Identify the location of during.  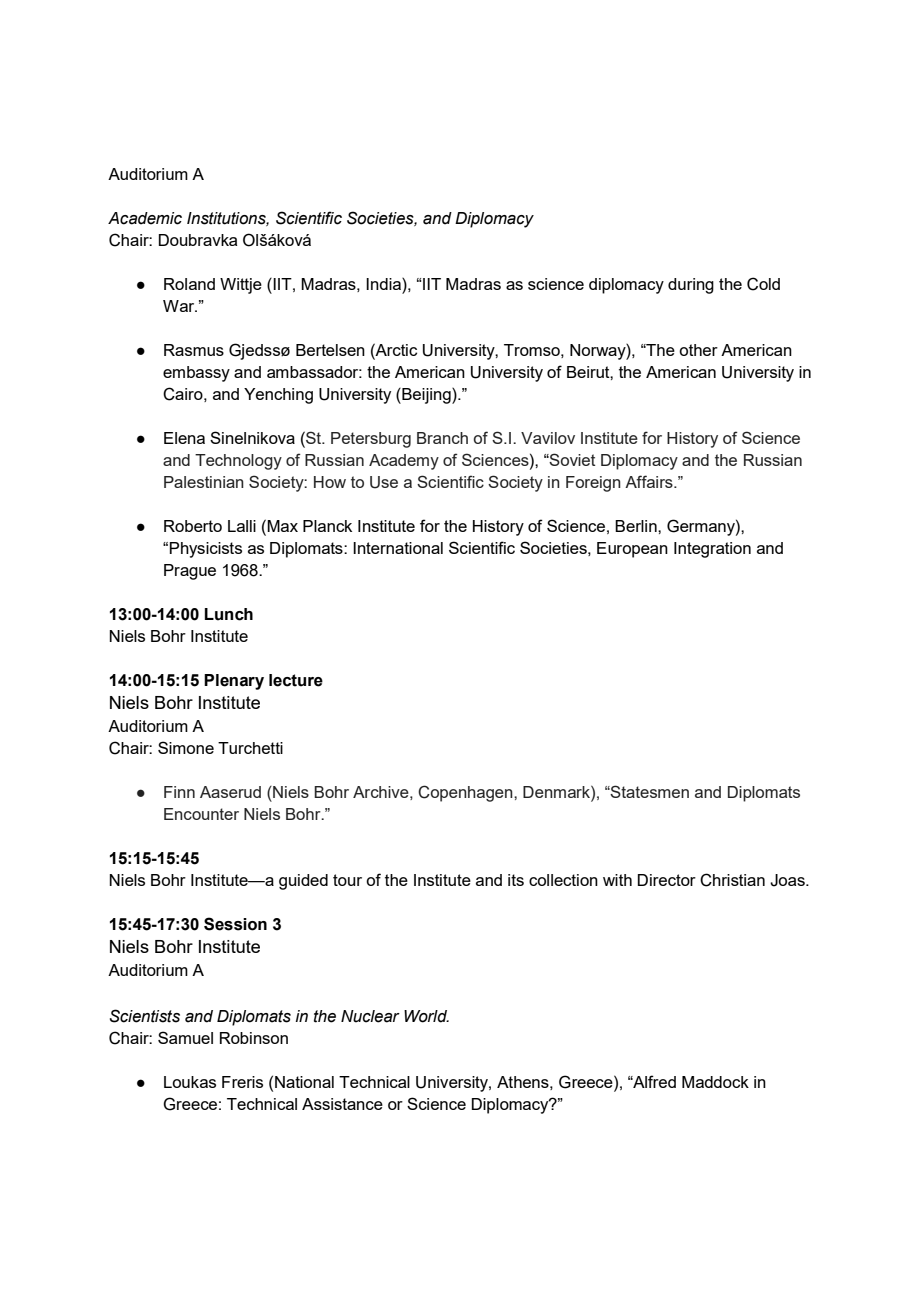
(691, 286).
